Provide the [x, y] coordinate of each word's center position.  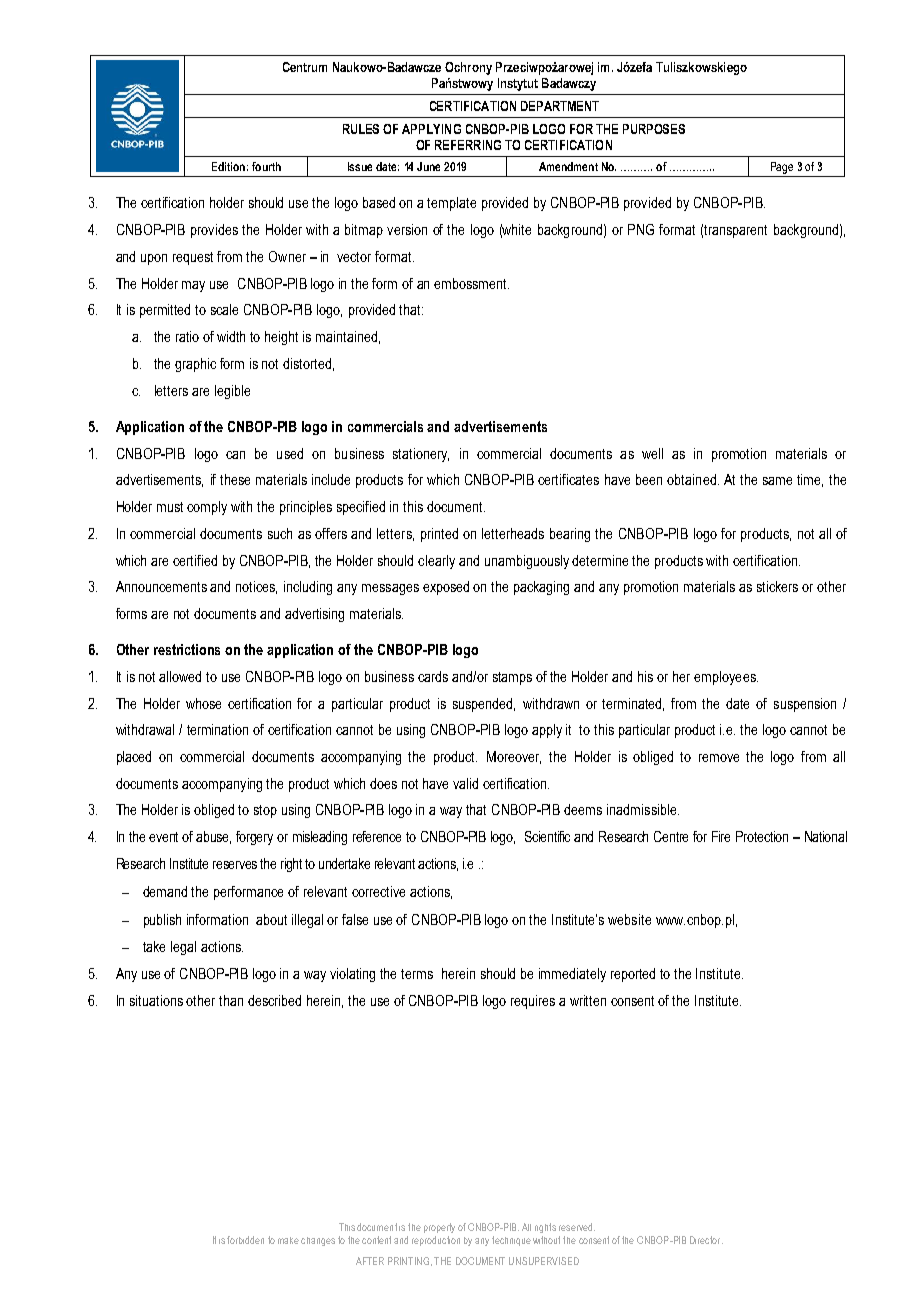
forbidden [245, 1240]
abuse [213, 837]
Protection [762, 836]
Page [782, 168]
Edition [228, 166]
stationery [421, 455]
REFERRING [468, 145]
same [777, 481]
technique [511, 1241]
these [235, 479]
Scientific [547, 836]
